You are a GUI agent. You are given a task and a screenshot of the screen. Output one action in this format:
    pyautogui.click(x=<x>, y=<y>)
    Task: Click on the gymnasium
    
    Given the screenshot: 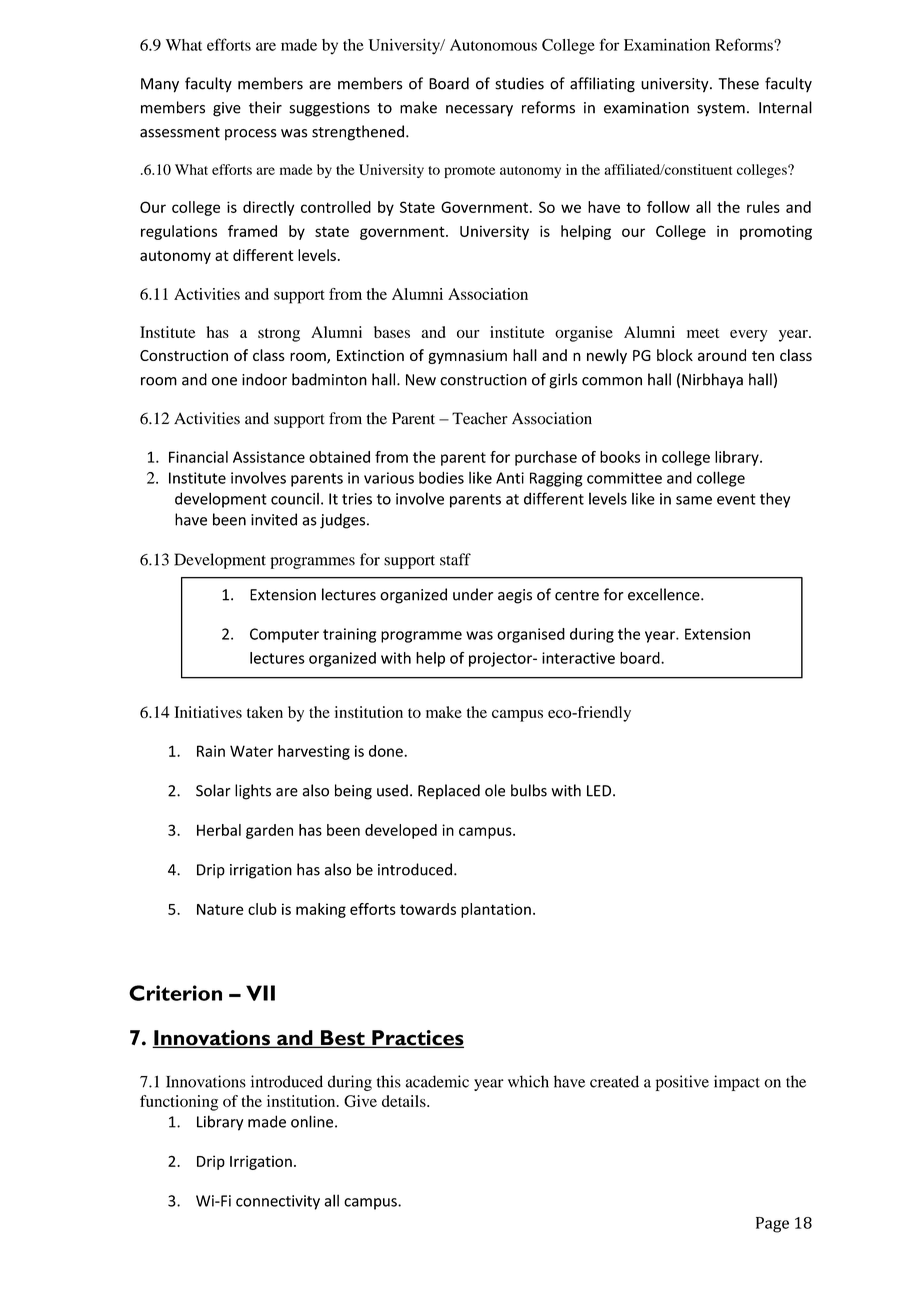 What is the action you would take?
    pyautogui.click(x=467, y=357)
